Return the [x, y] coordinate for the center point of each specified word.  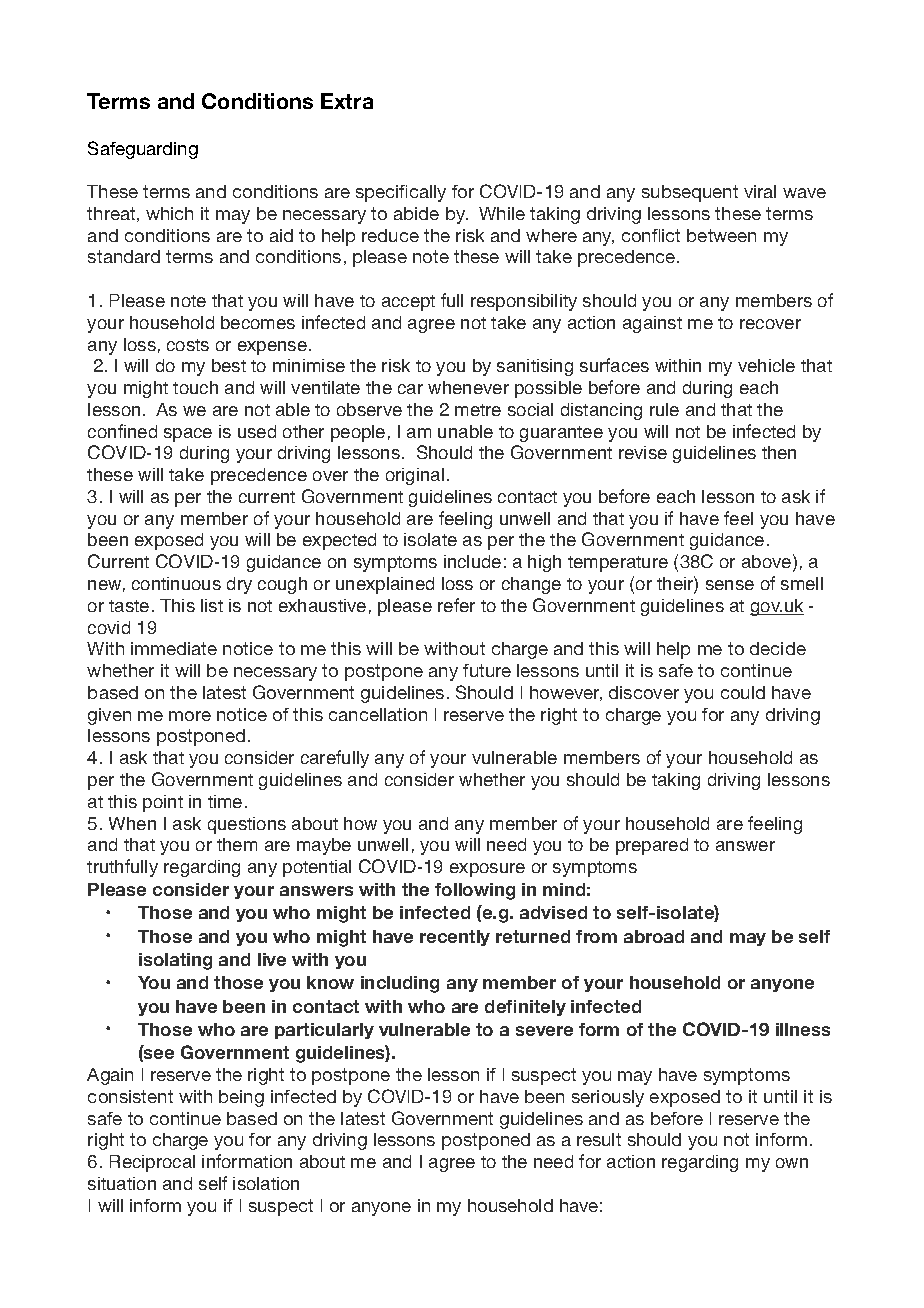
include [472, 561]
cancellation [378, 714]
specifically [401, 193]
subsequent [690, 193]
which [169, 213]
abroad [654, 936]
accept [408, 303]
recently [455, 938]
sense [730, 585]
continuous [176, 583]
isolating [175, 961]
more [190, 716]
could [743, 692]
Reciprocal [152, 1163]
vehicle [766, 365]
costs [188, 345]
